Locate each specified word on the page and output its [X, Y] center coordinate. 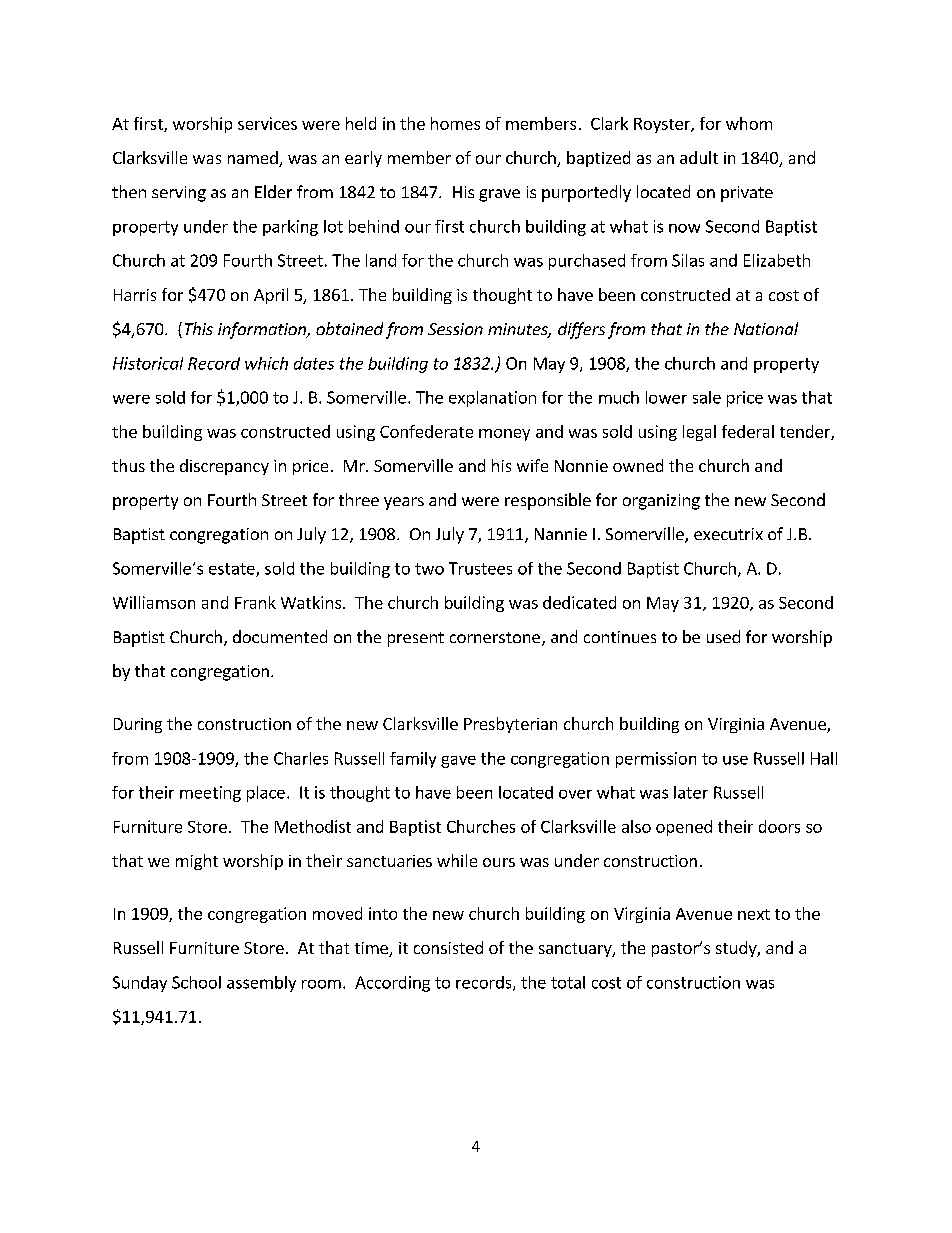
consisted [448, 947]
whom [749, 123]
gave [458, 762]
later [691, 792]
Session [455, 329]
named [254, 159]
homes [455, 123]
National [766, 328]
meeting [210, 794]
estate [233, 570]
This [199, 328]
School [196, 982]
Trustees [480, 568]
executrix [728, 534]
